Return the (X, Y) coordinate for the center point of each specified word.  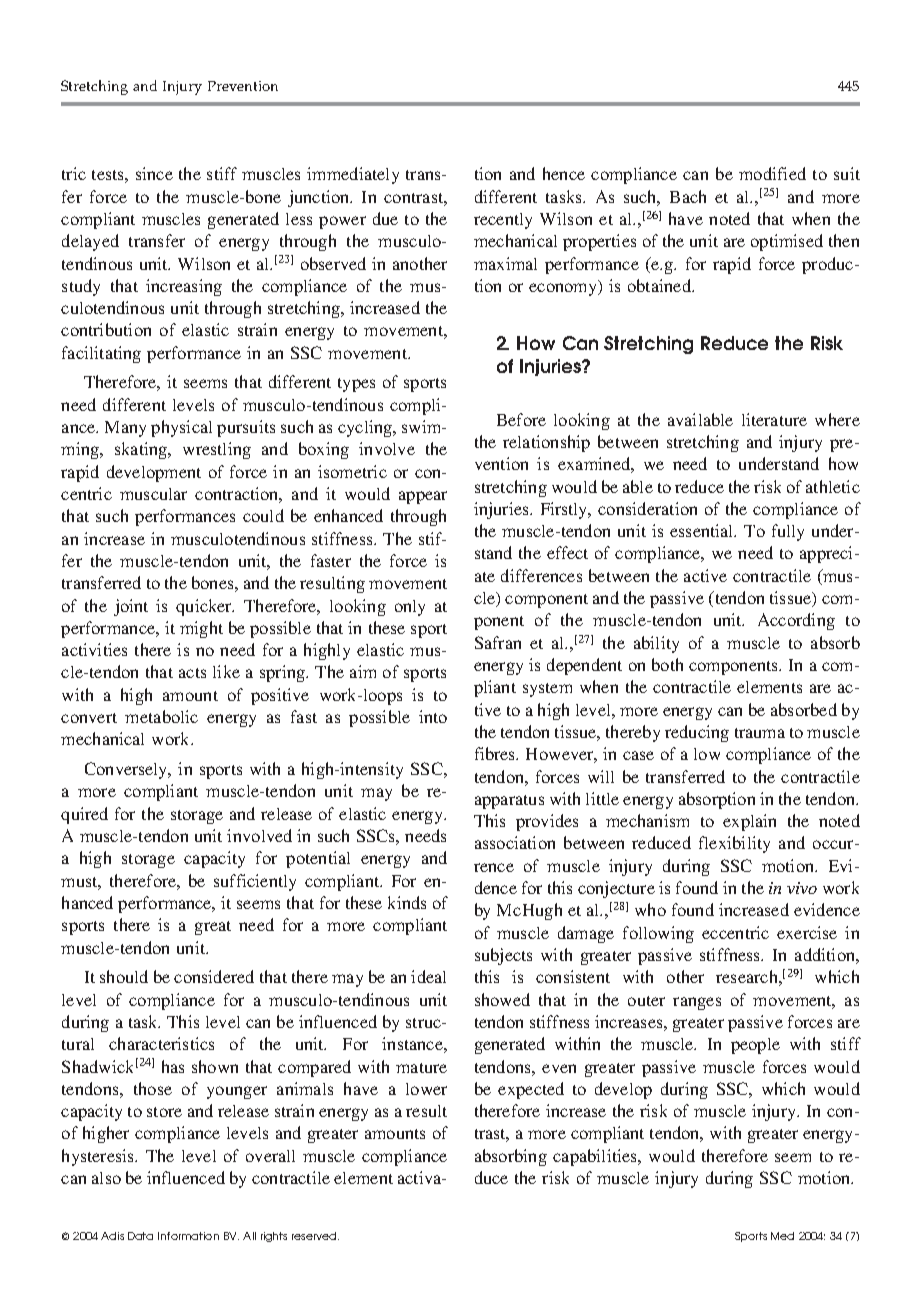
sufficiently (255, 882)
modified (772, 173)
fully (788, 532)
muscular (153, 494)
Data (140, 1236)
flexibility (734, 844)
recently (503, 221)
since (154, 173)
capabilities (596, 1157)
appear (423, 497)
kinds (407, 902)
